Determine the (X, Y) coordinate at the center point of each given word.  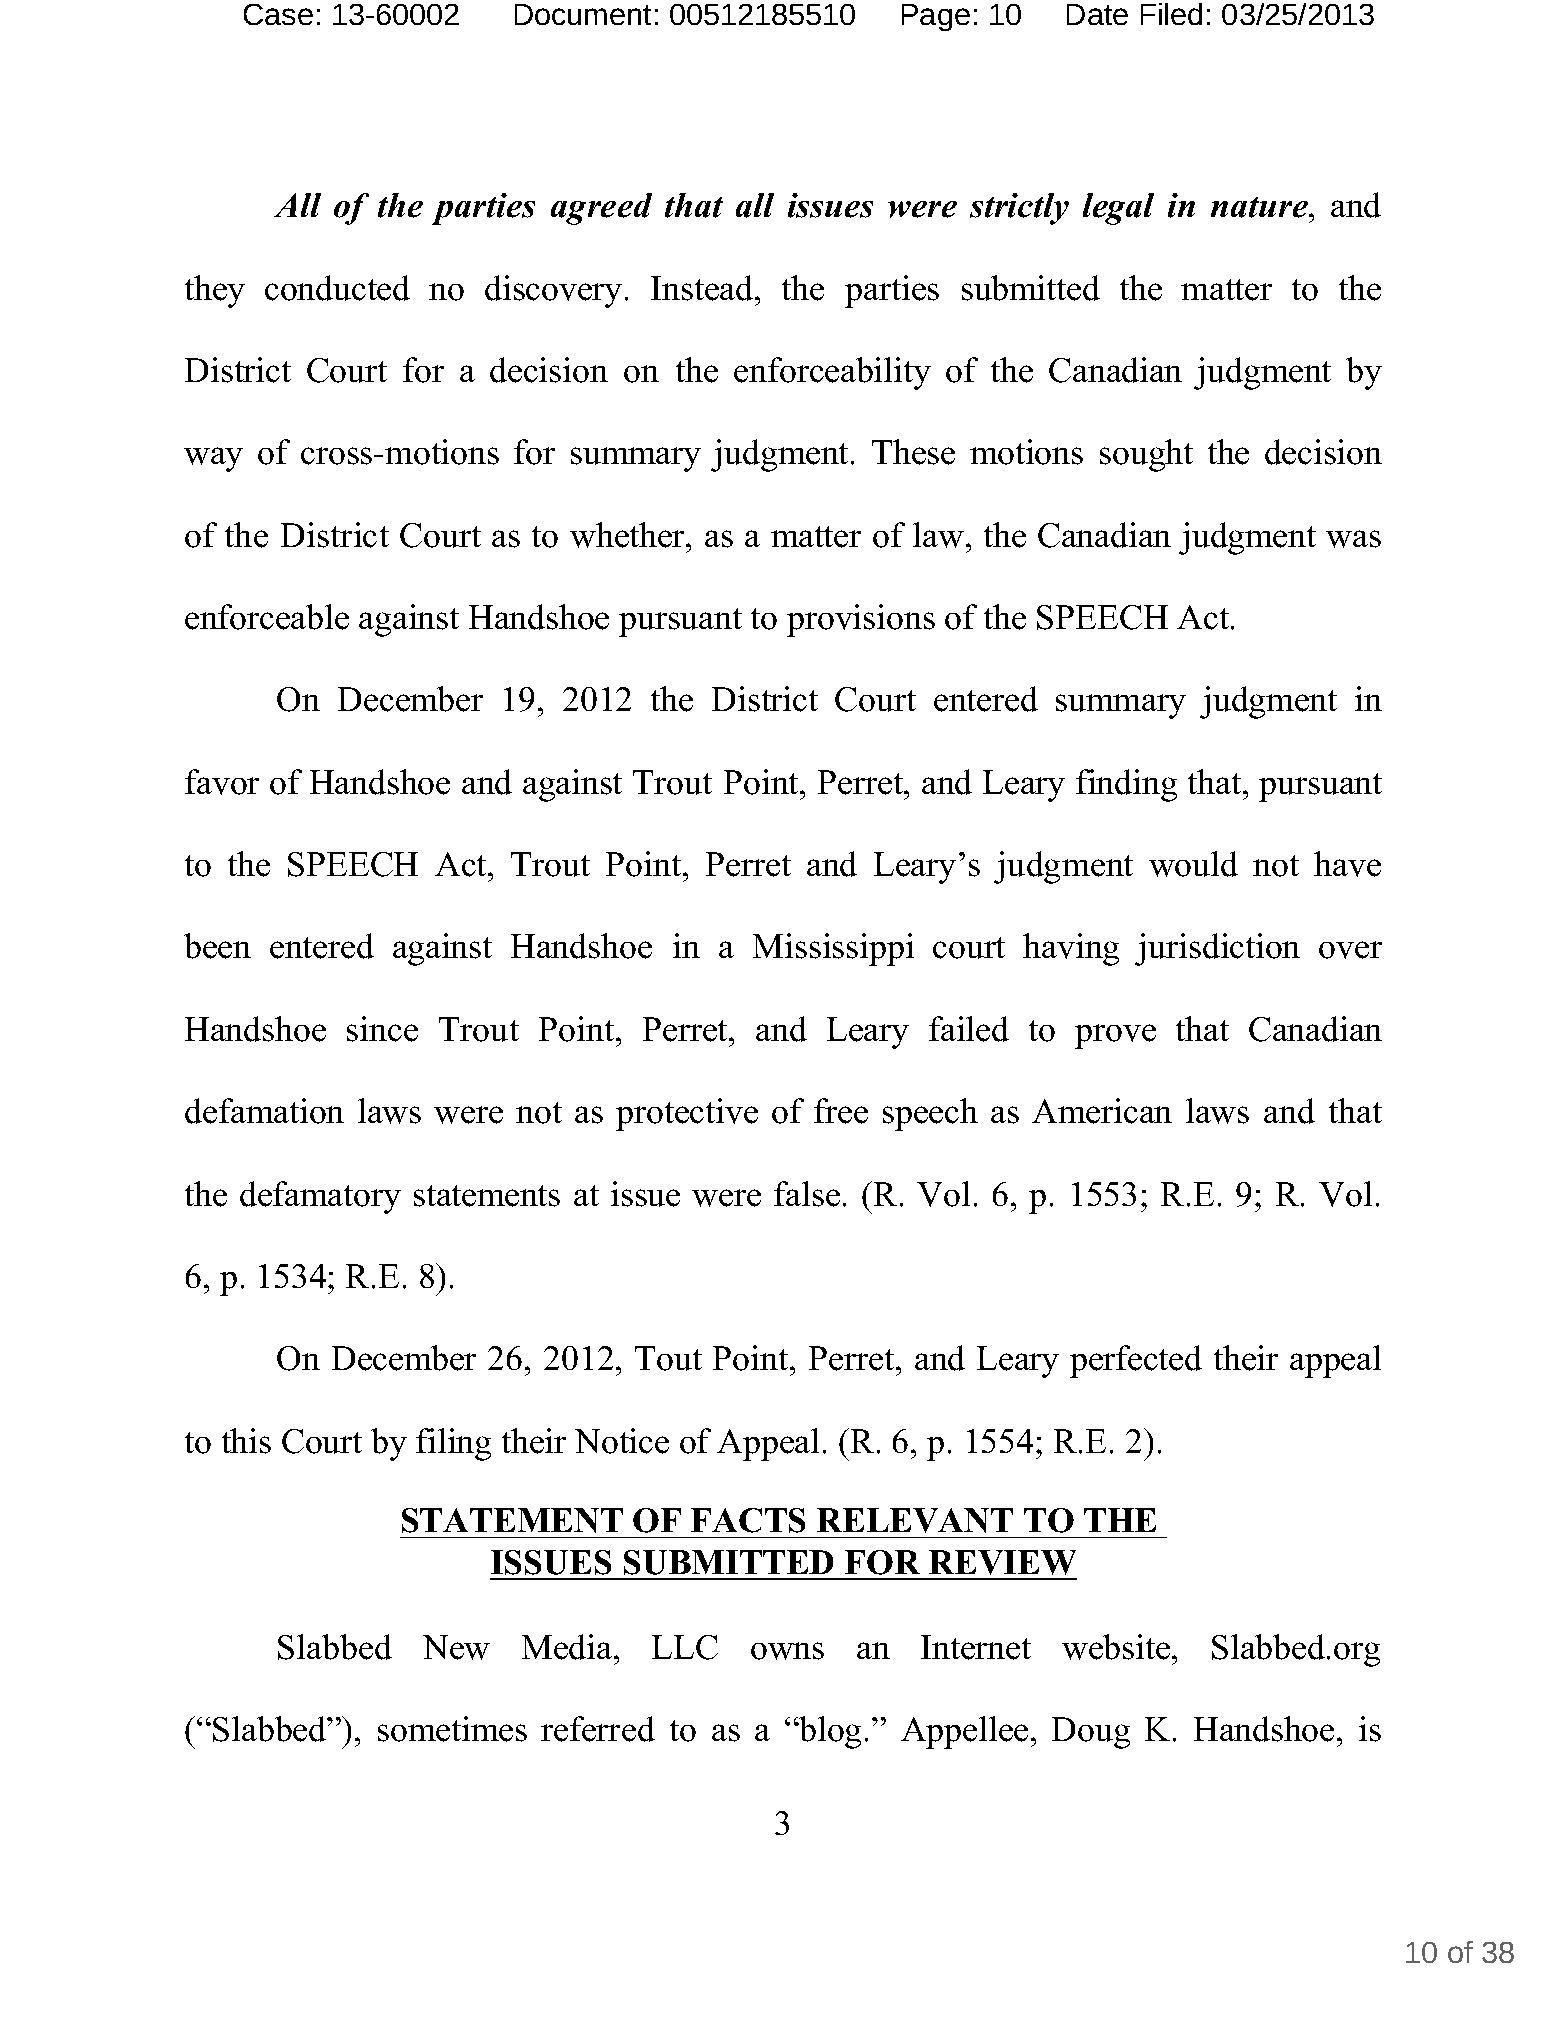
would (1193, 864)
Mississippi (833, 949)
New (456, 1647)
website (1116, 1647)
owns (787, 1651)
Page (936, 17)
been (217, 946)
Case (278, 14)
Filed (1171, 14)
